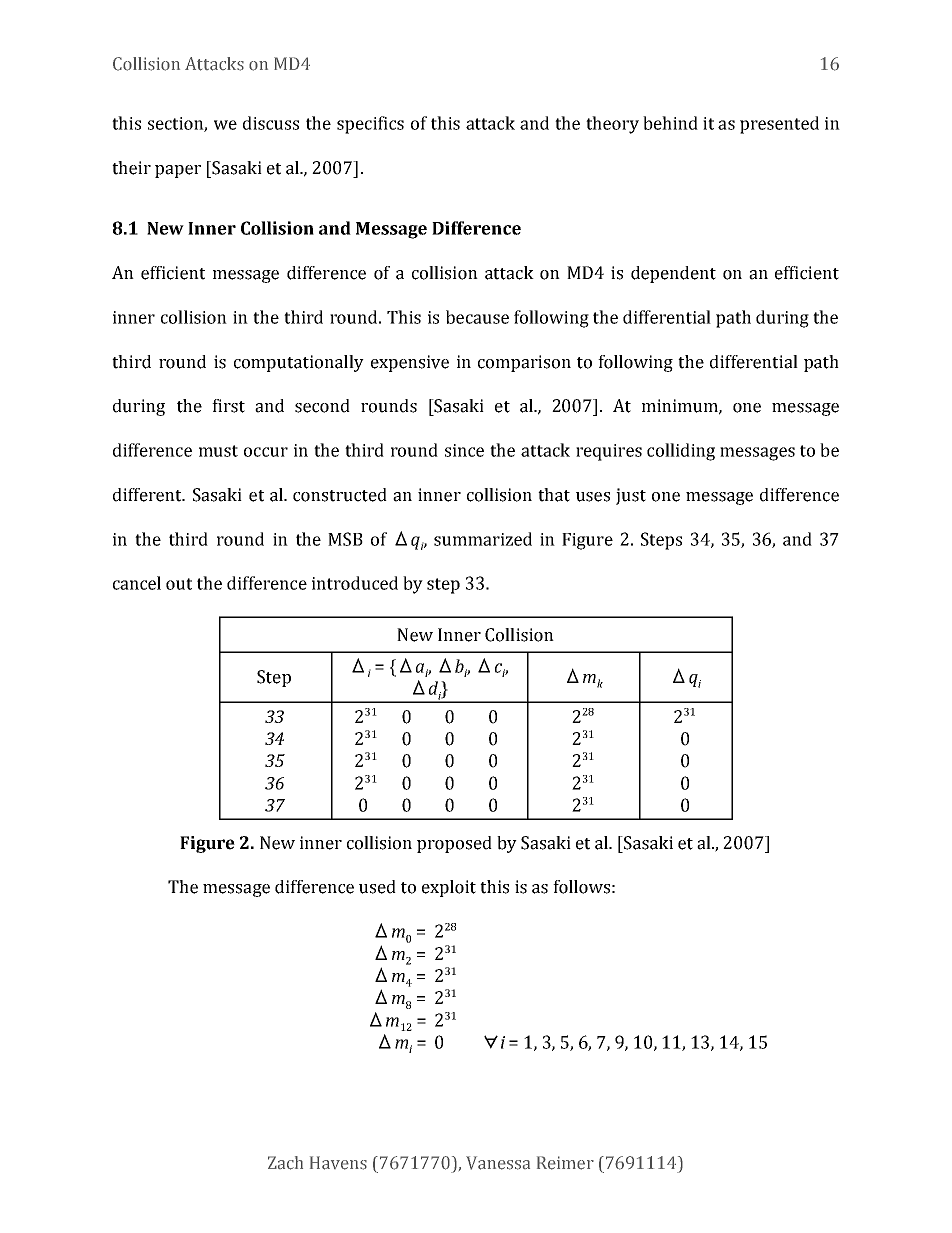 The height and width of the image is (1233, 952). Describe the element at coordinates (681, 452) in the image. I see `colliding` at that location.
